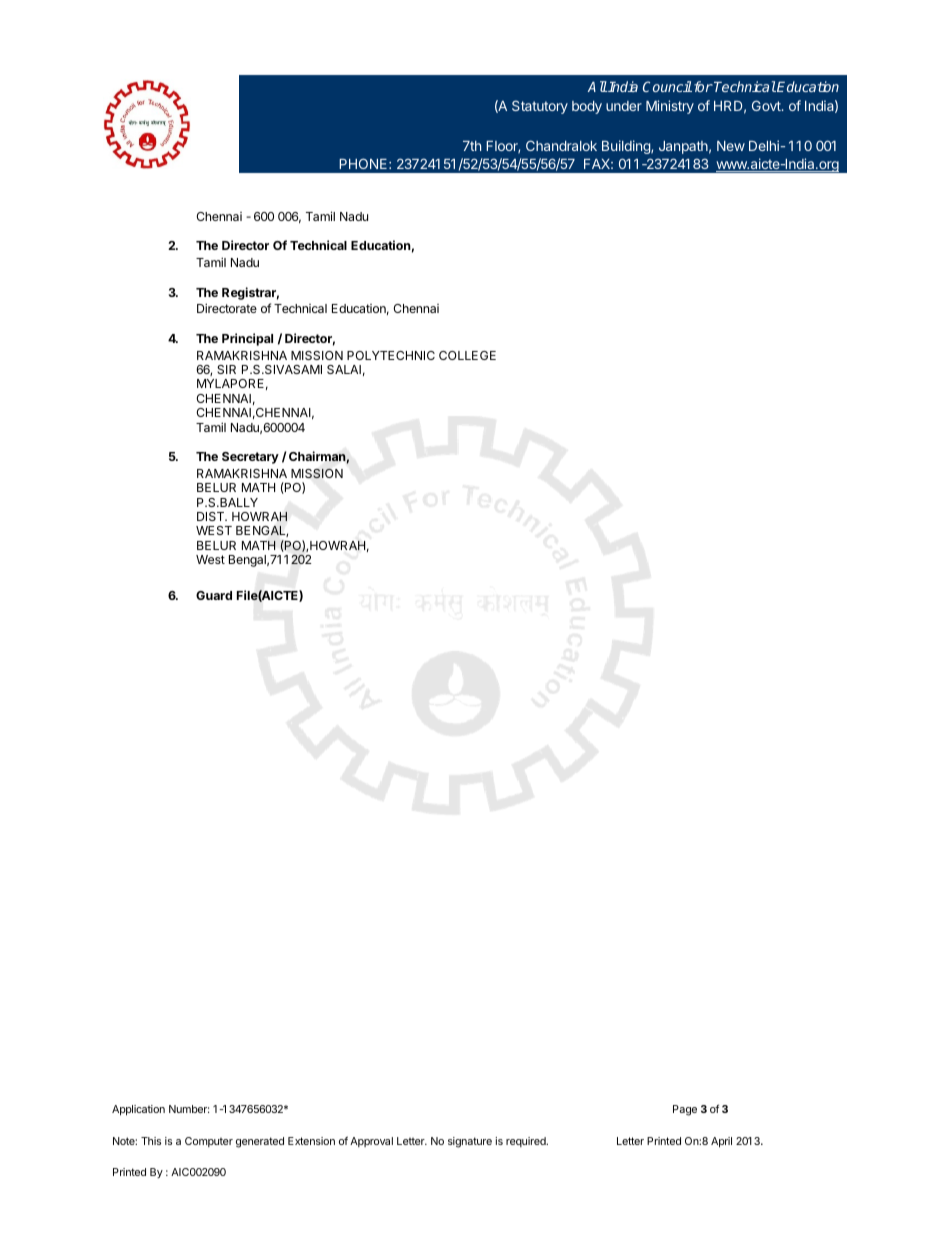 The height and width of the screenshot is (1233, 952). Describe the element at coordinates (731, 146) in the screenshot. I see `New` at that location.
